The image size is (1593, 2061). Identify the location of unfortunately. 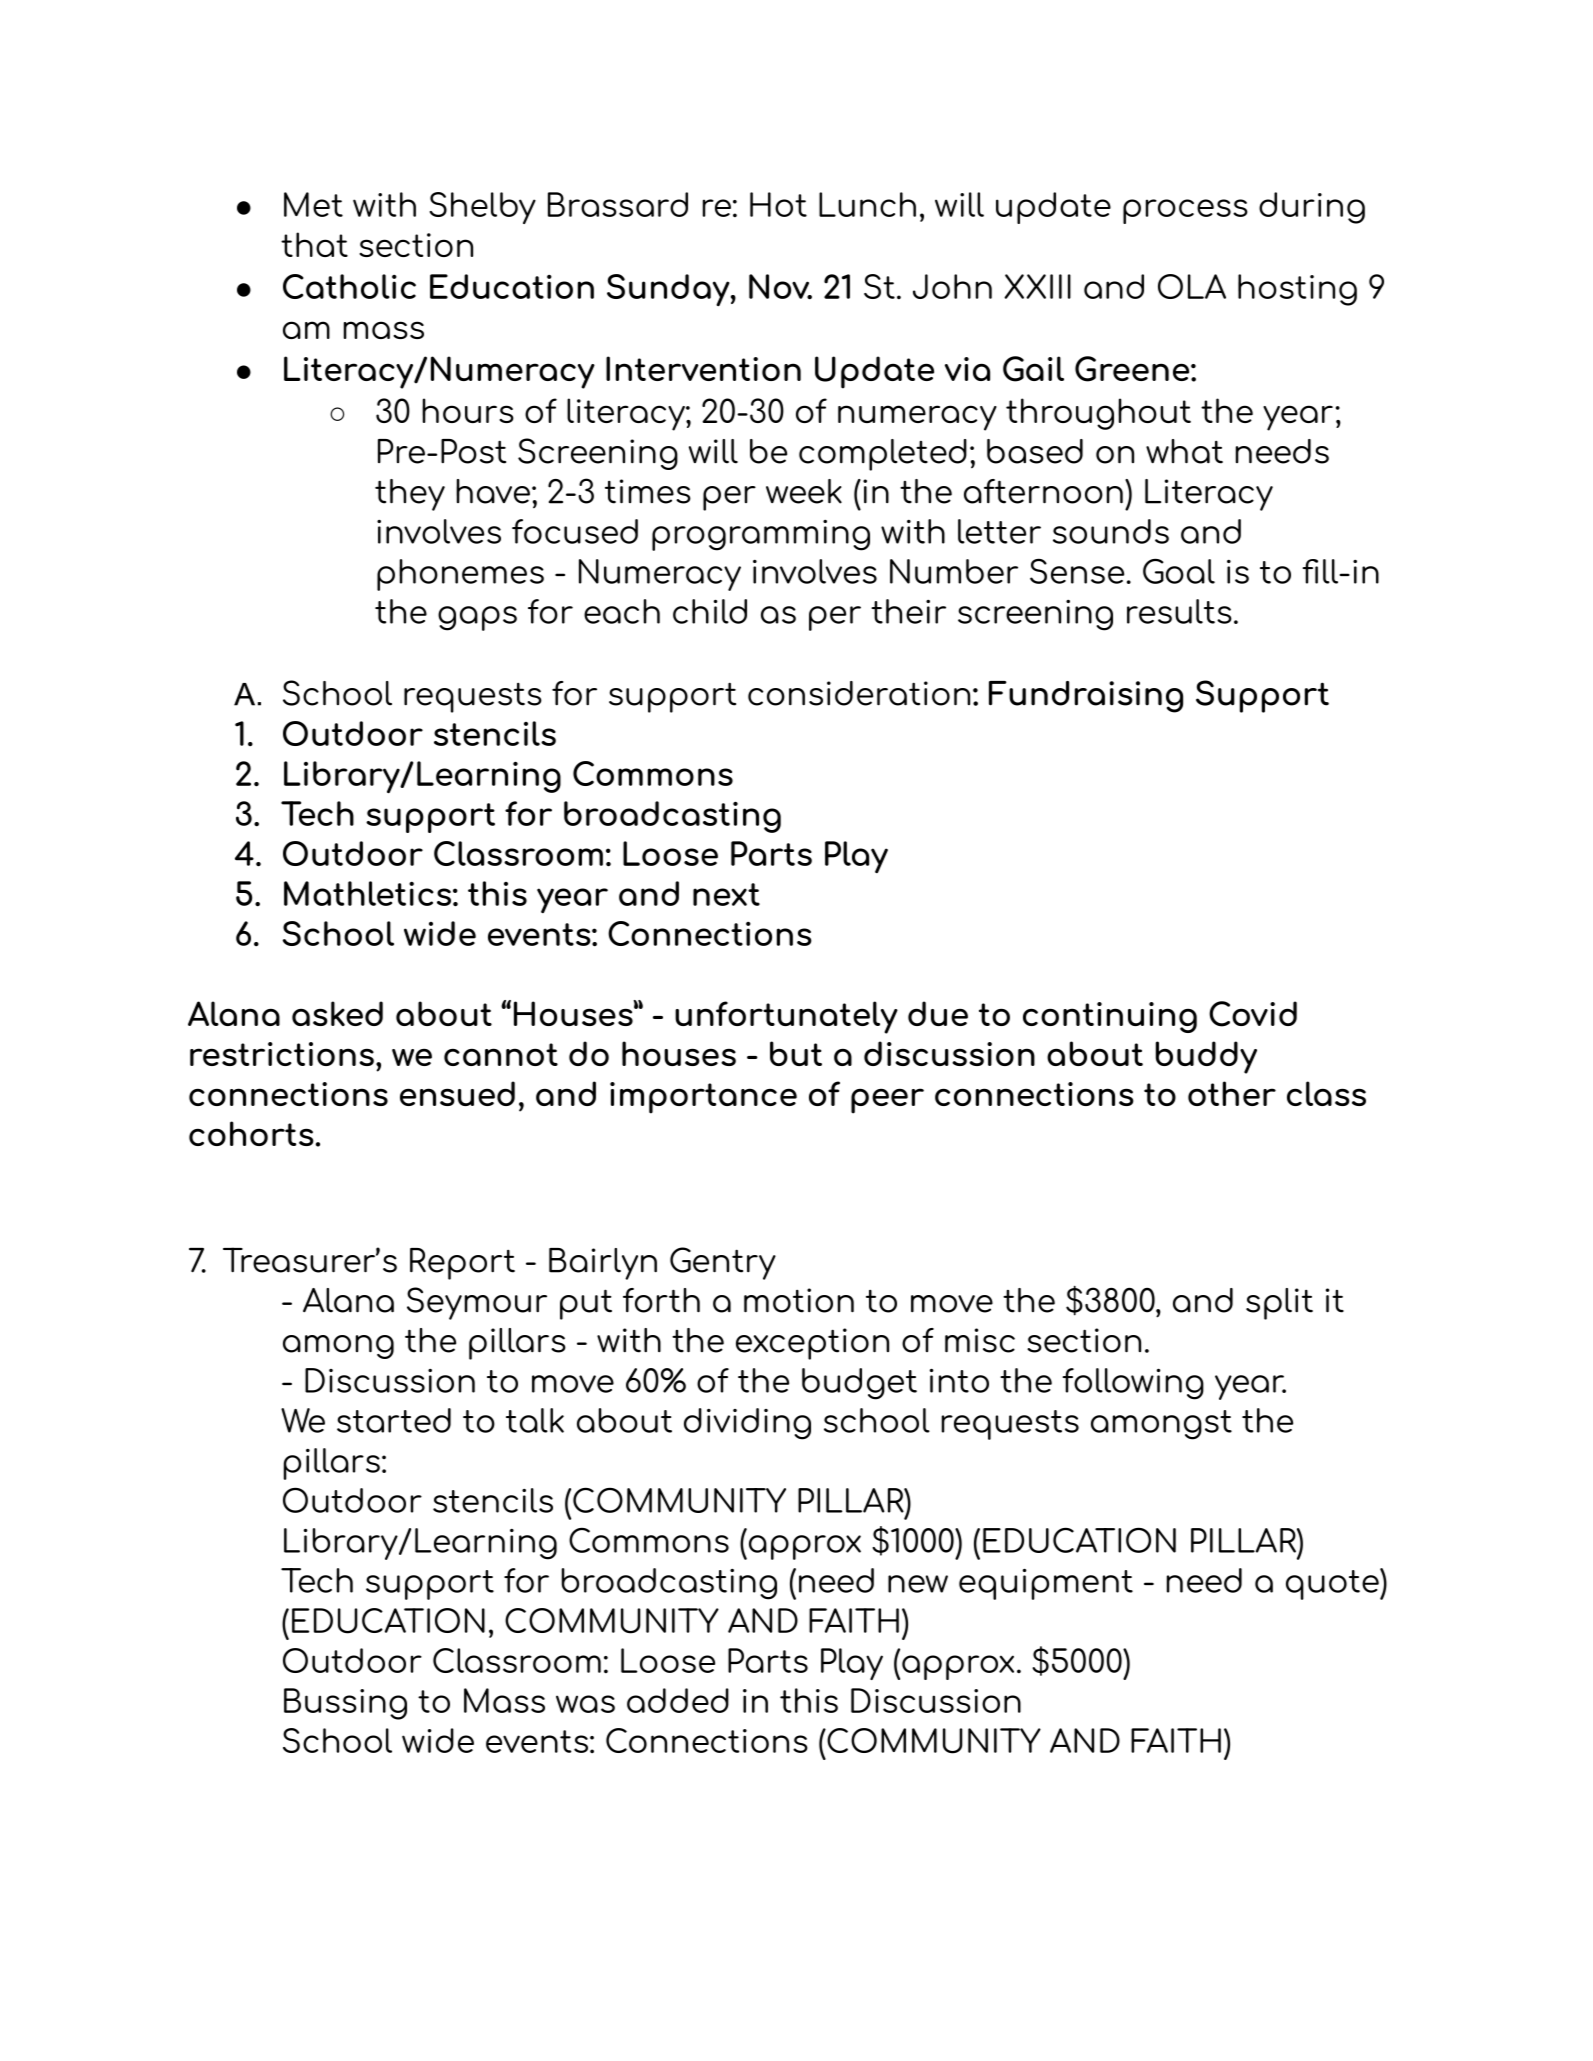
(786, 1017).
